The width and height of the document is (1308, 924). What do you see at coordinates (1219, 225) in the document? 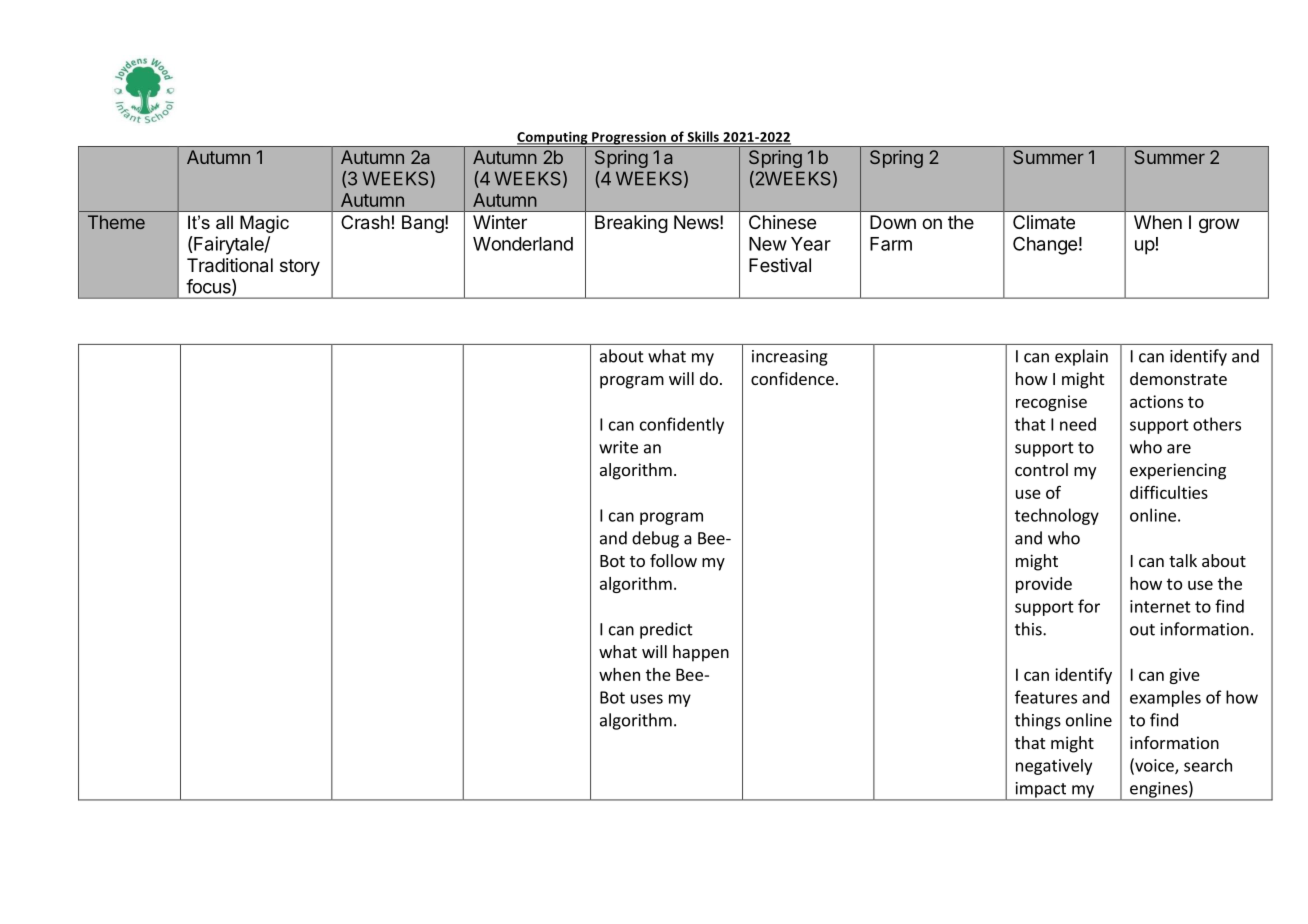
I see `grow` at bounding box center [1219, 225].
